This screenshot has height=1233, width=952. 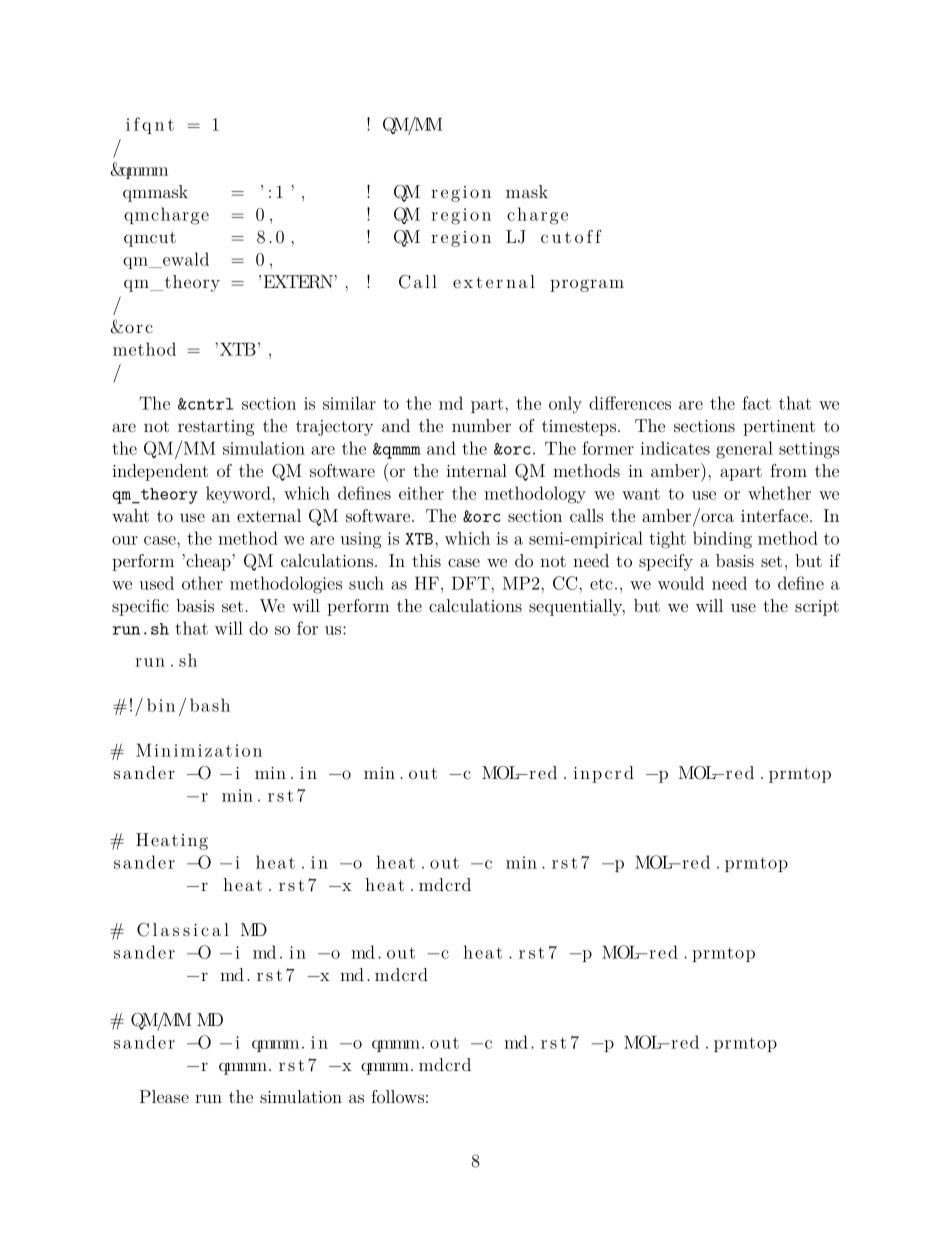 What do you see at coordinates (756, 403) in the screenshot?
I see `fact` at bounding box center [756, 403].
